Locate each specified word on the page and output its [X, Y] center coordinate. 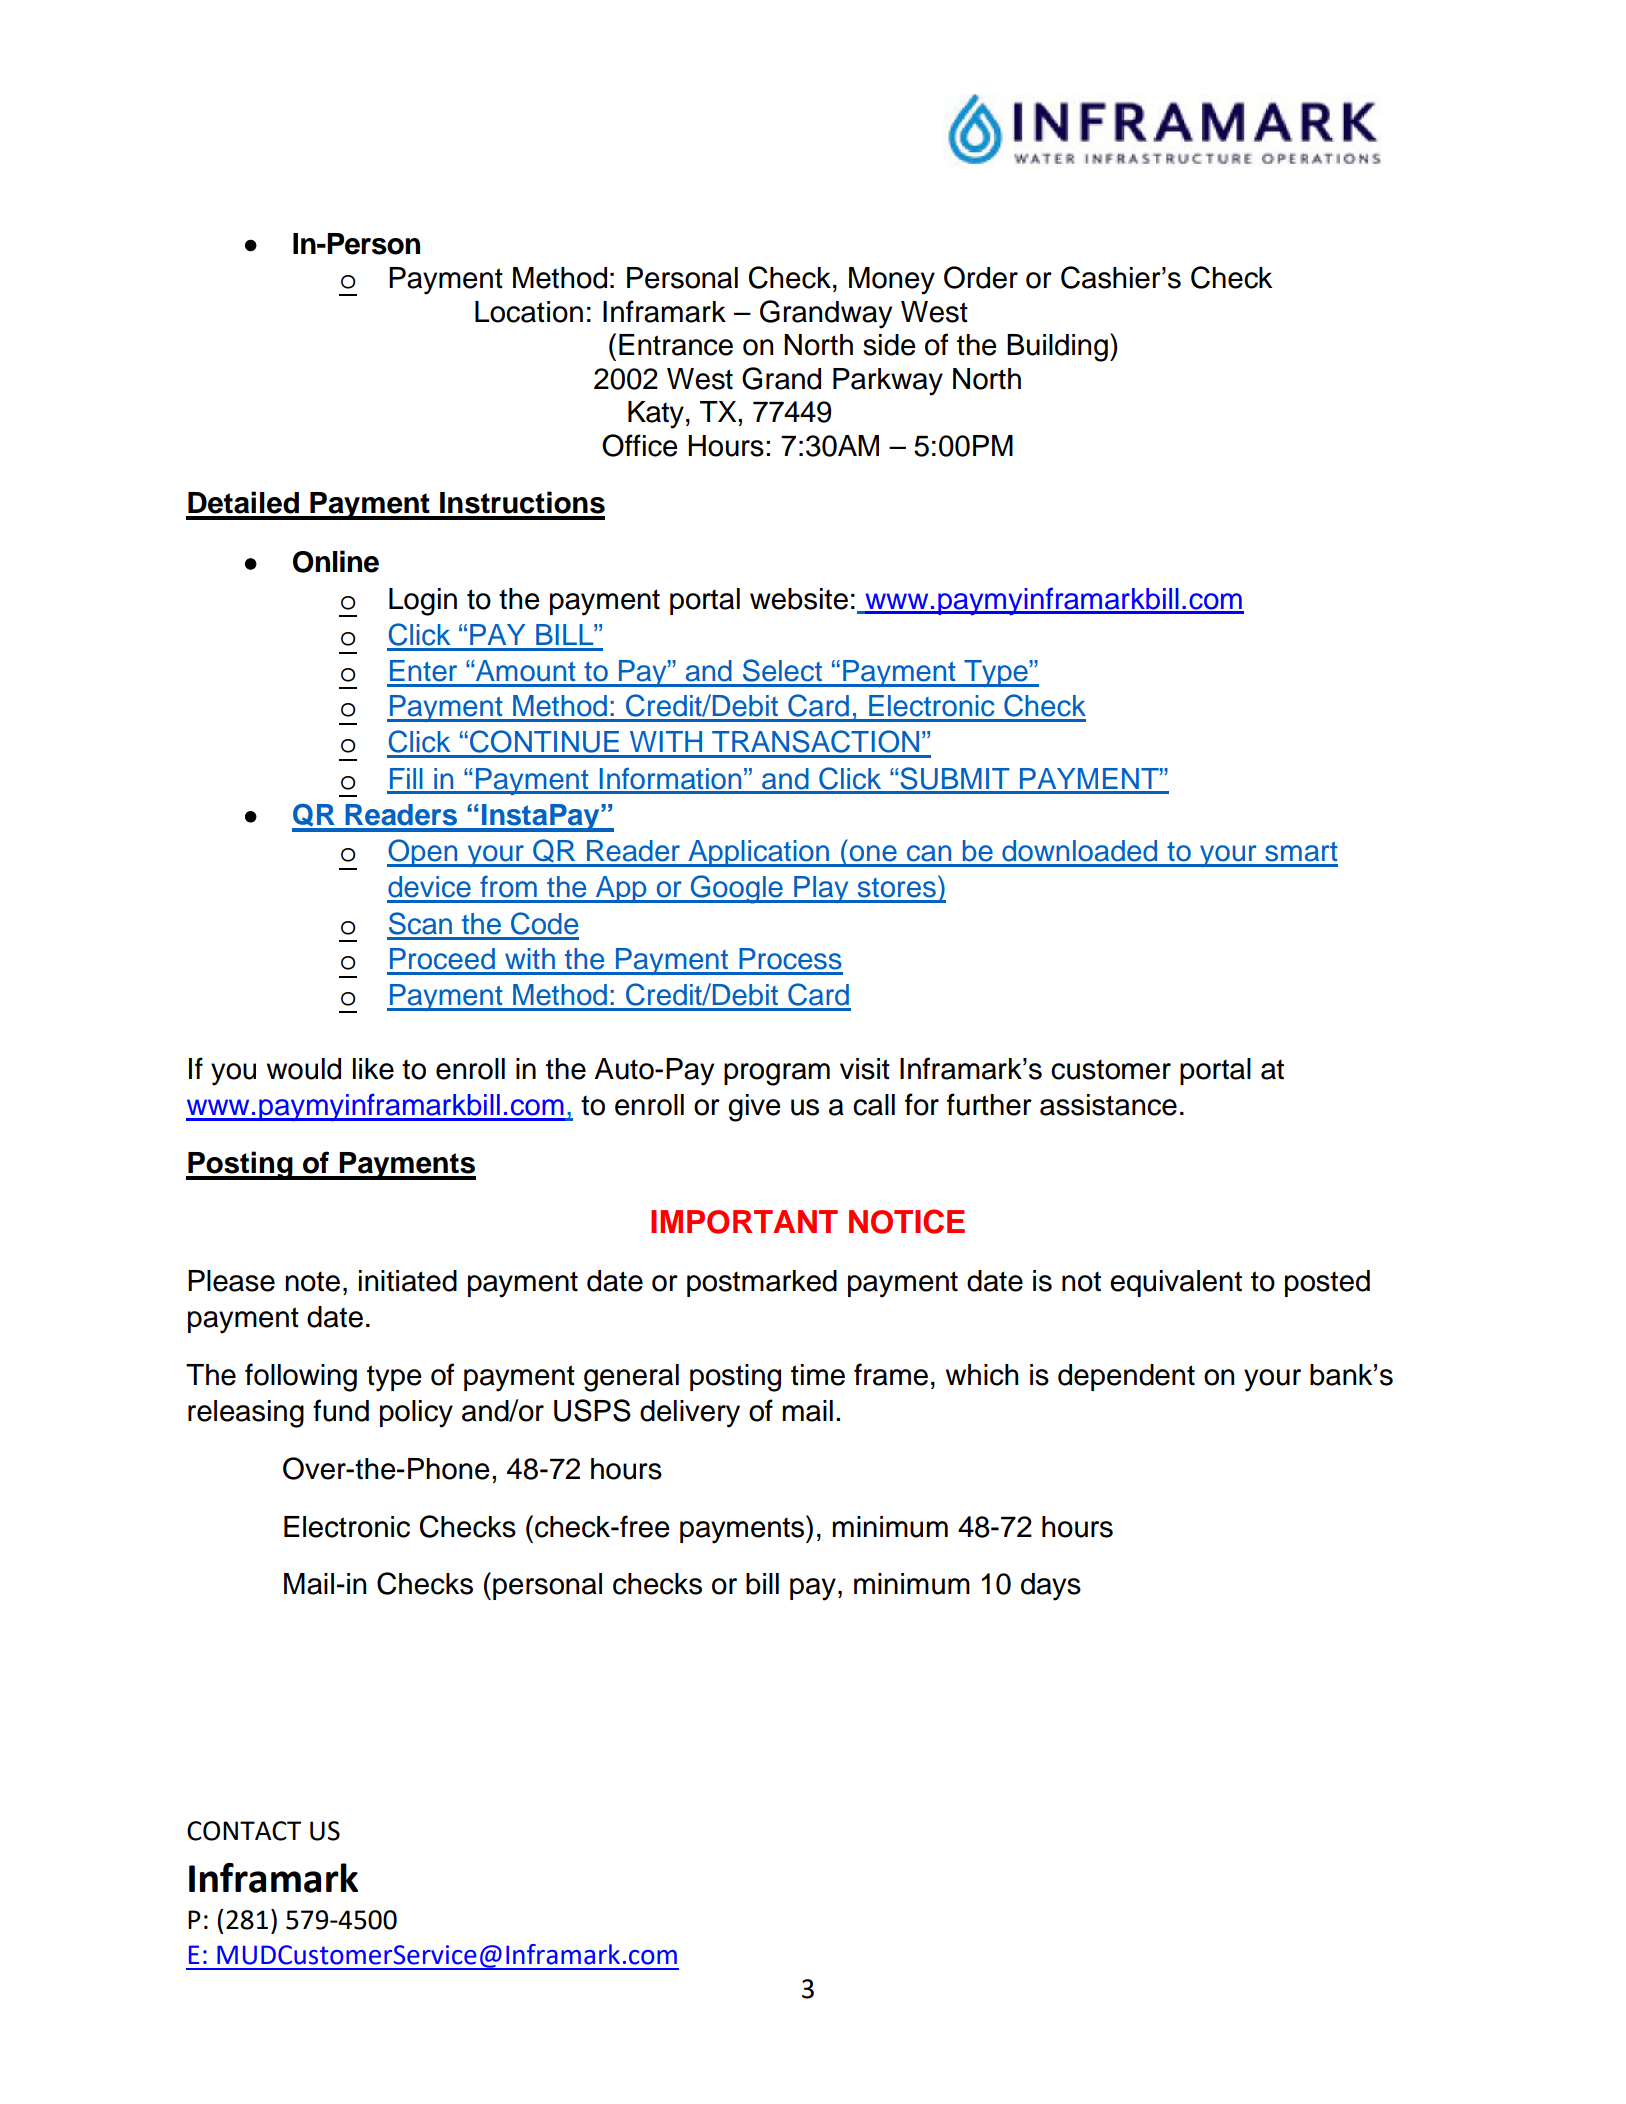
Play [821, 889]
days [1051, 1587]
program [777, 1074]
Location [529, 312]
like [373, 1069]
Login [423, 602]
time [818, 1375]
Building [1057, 348]
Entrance [676, 345]
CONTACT [244, 1831]
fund [341, 1410]
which [982, 1375]
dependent [1126, 1377]
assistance [1108, 1105]
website [799, 599]
